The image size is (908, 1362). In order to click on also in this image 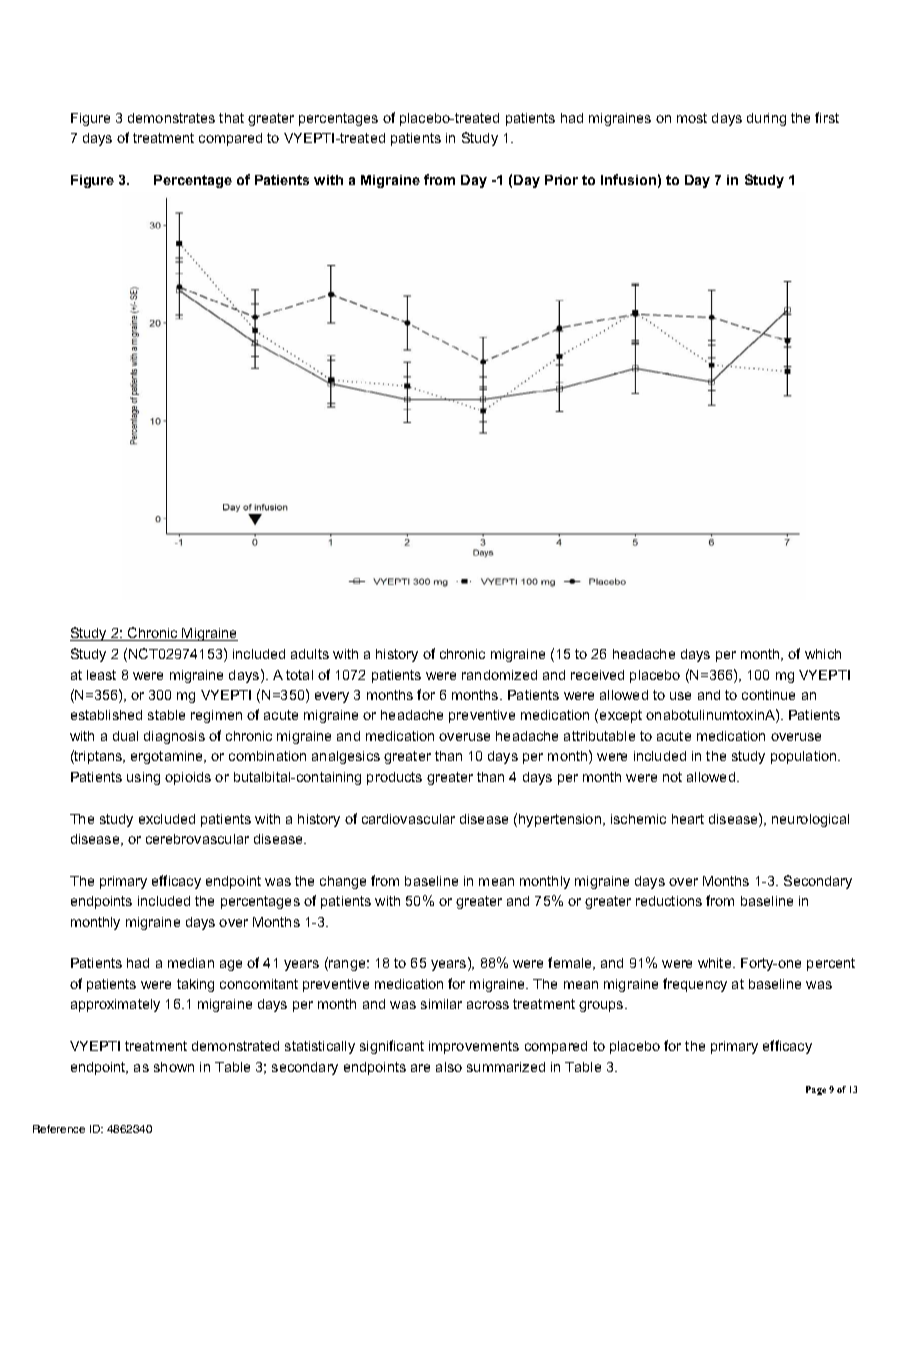, I will do `click(449, 1067)`.
